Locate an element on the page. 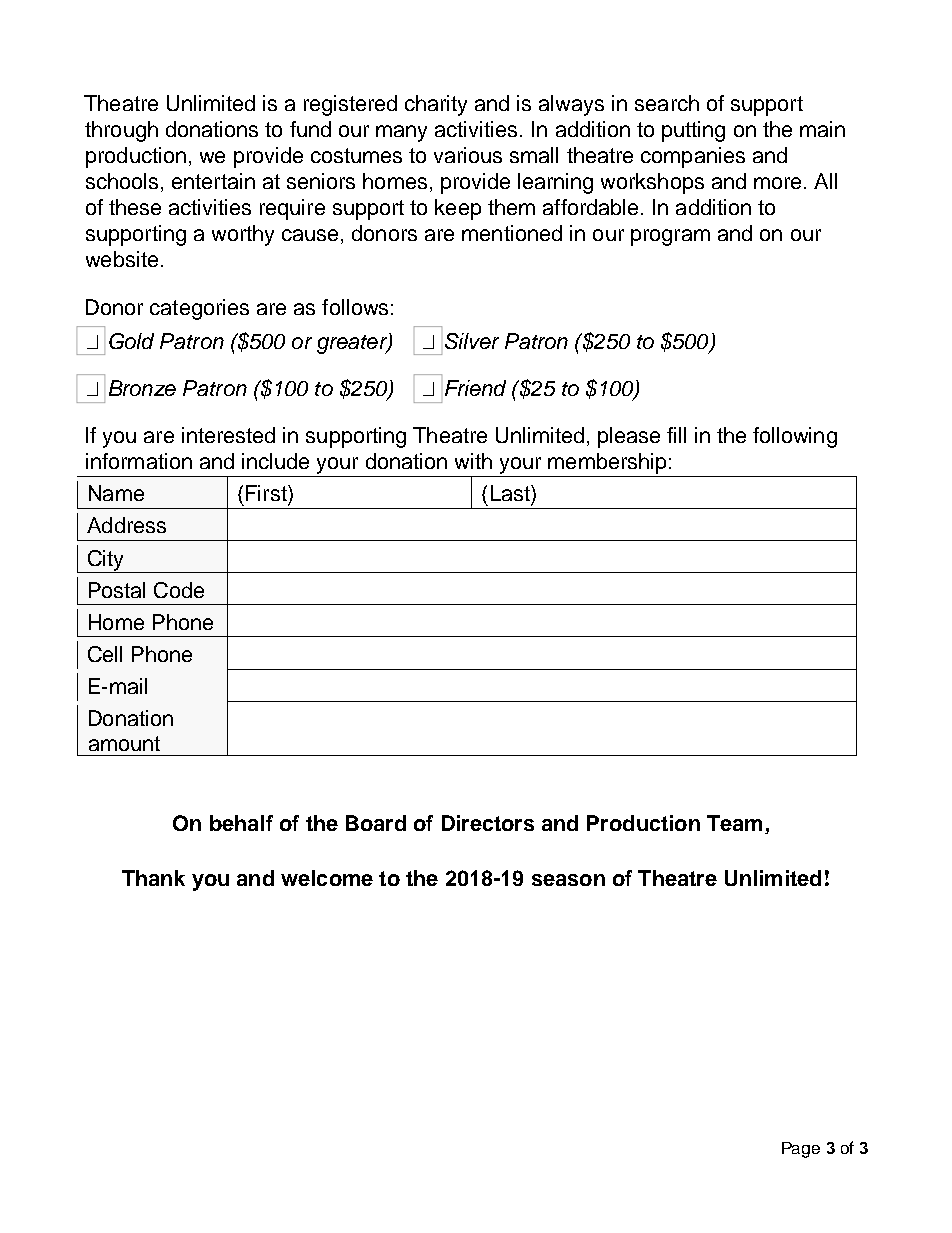  program is located at coordinates (670, 237).
